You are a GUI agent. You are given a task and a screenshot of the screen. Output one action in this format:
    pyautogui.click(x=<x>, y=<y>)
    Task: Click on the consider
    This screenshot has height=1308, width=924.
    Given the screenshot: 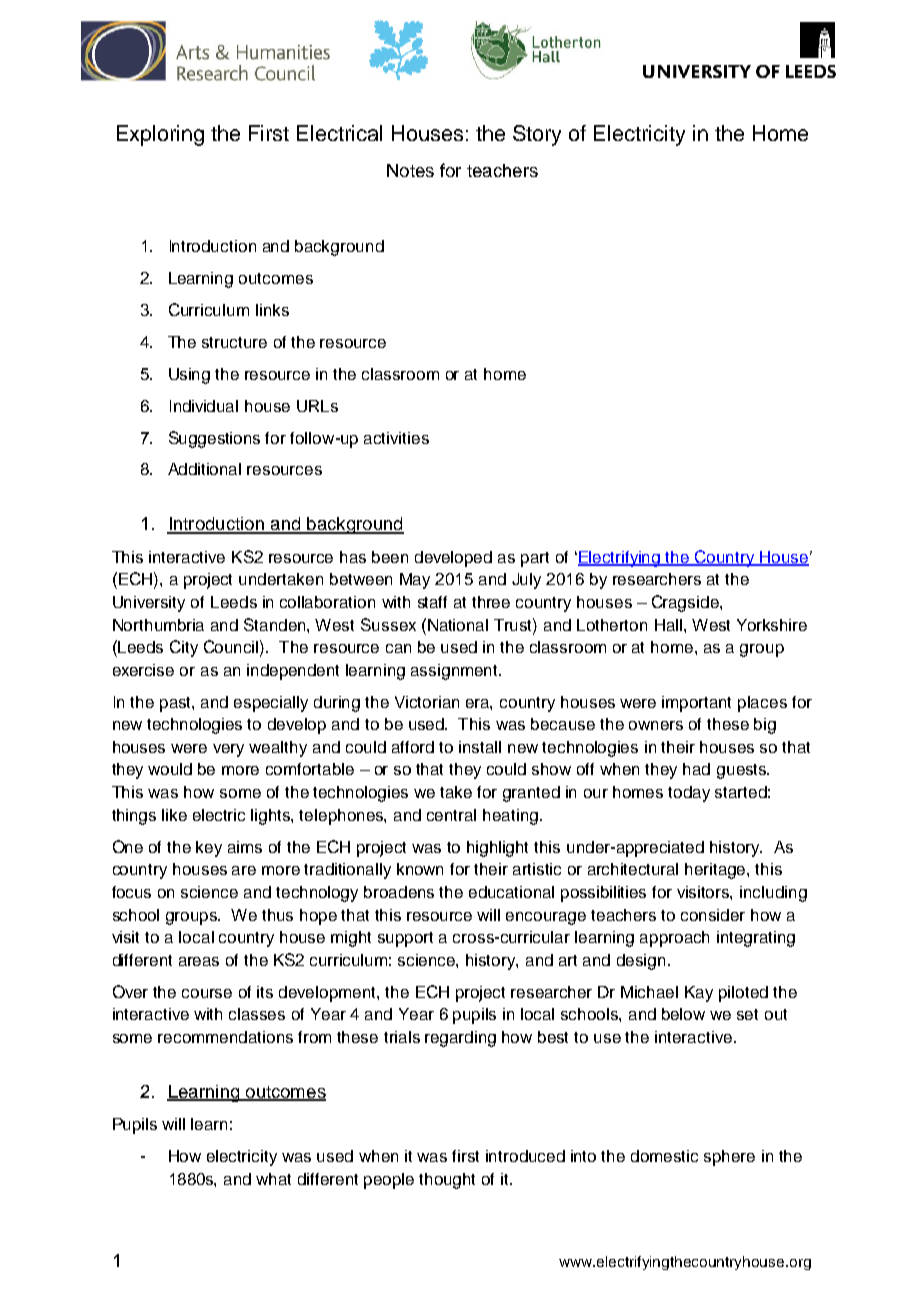 What is the action you would take?
    pyautogui.click(x=713, y=915)
